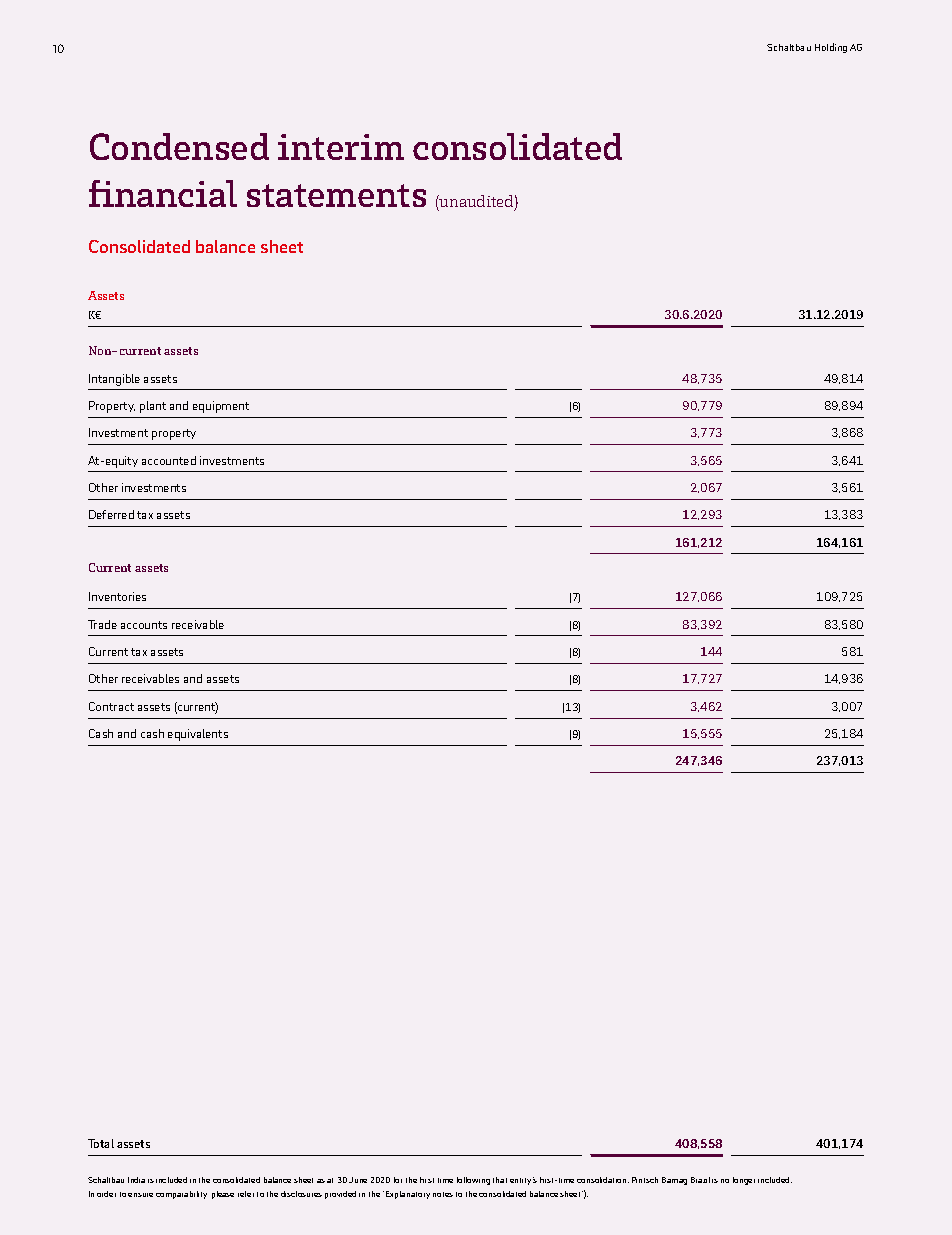  I want to click on Inventories, so click(117, 596).
